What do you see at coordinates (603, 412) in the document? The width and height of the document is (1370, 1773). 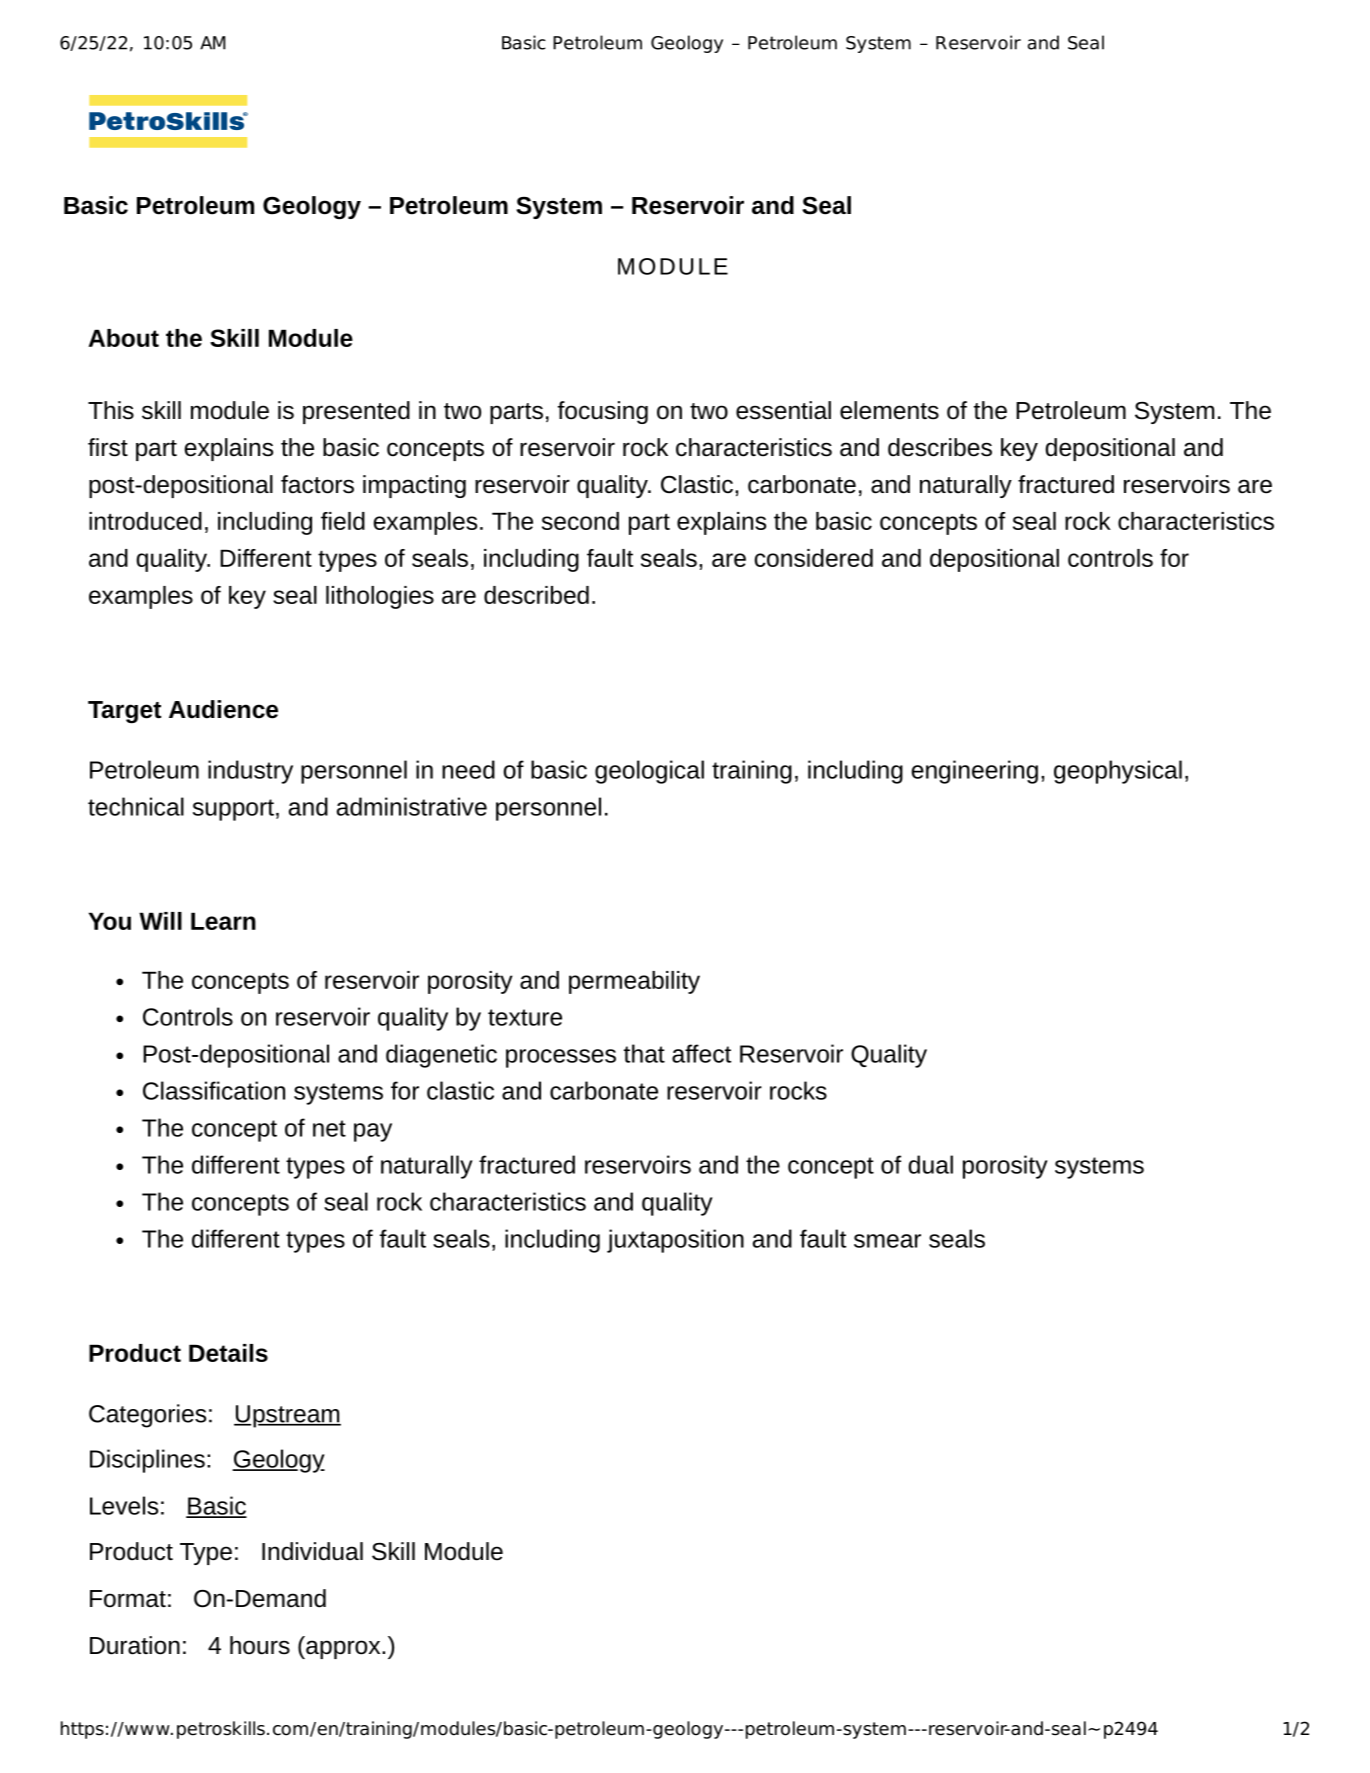 I see `focusing` at bounding box center [603, 412].
